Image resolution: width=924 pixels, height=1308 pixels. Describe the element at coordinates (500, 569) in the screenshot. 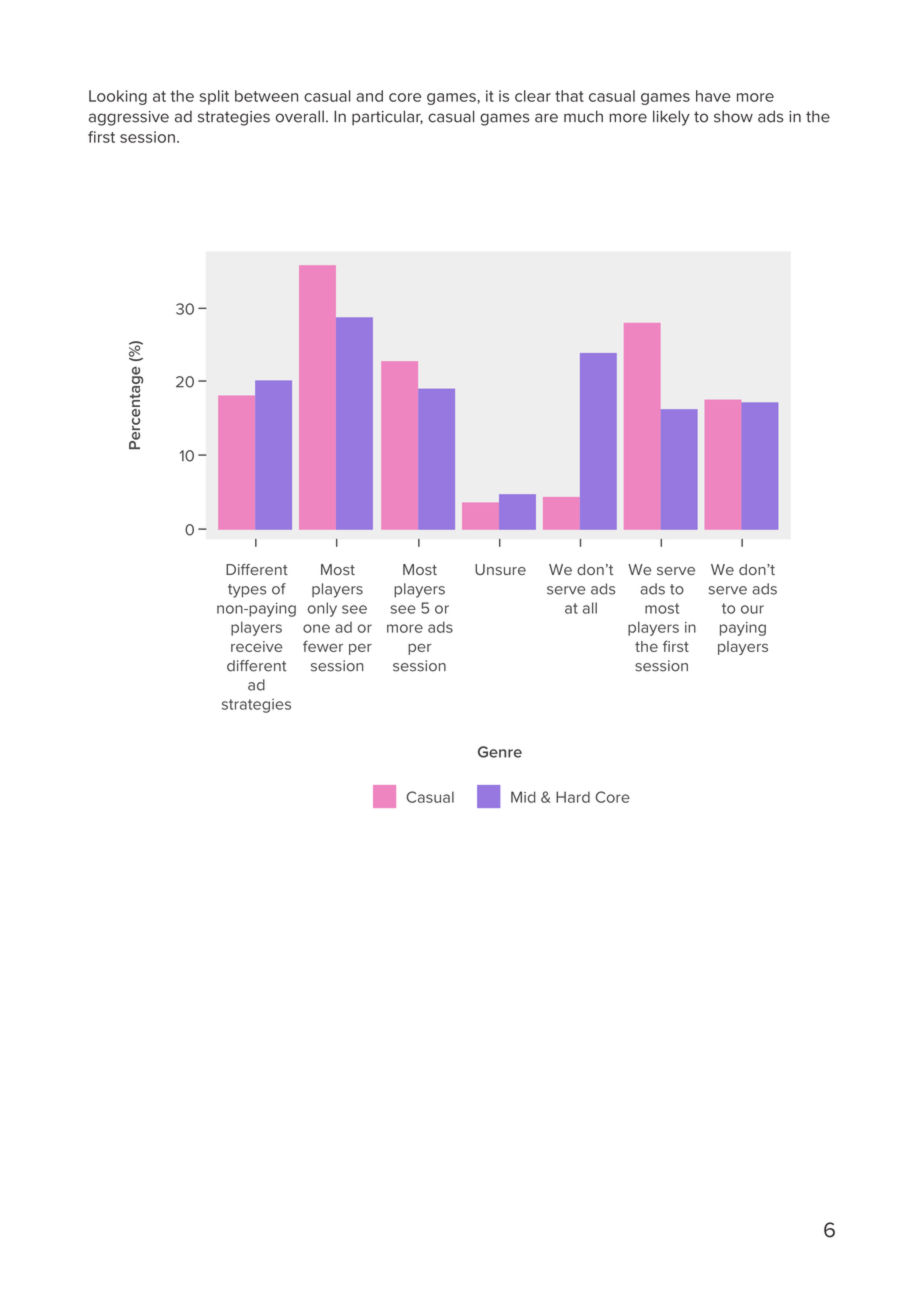

I see `Unsure` at that location.
